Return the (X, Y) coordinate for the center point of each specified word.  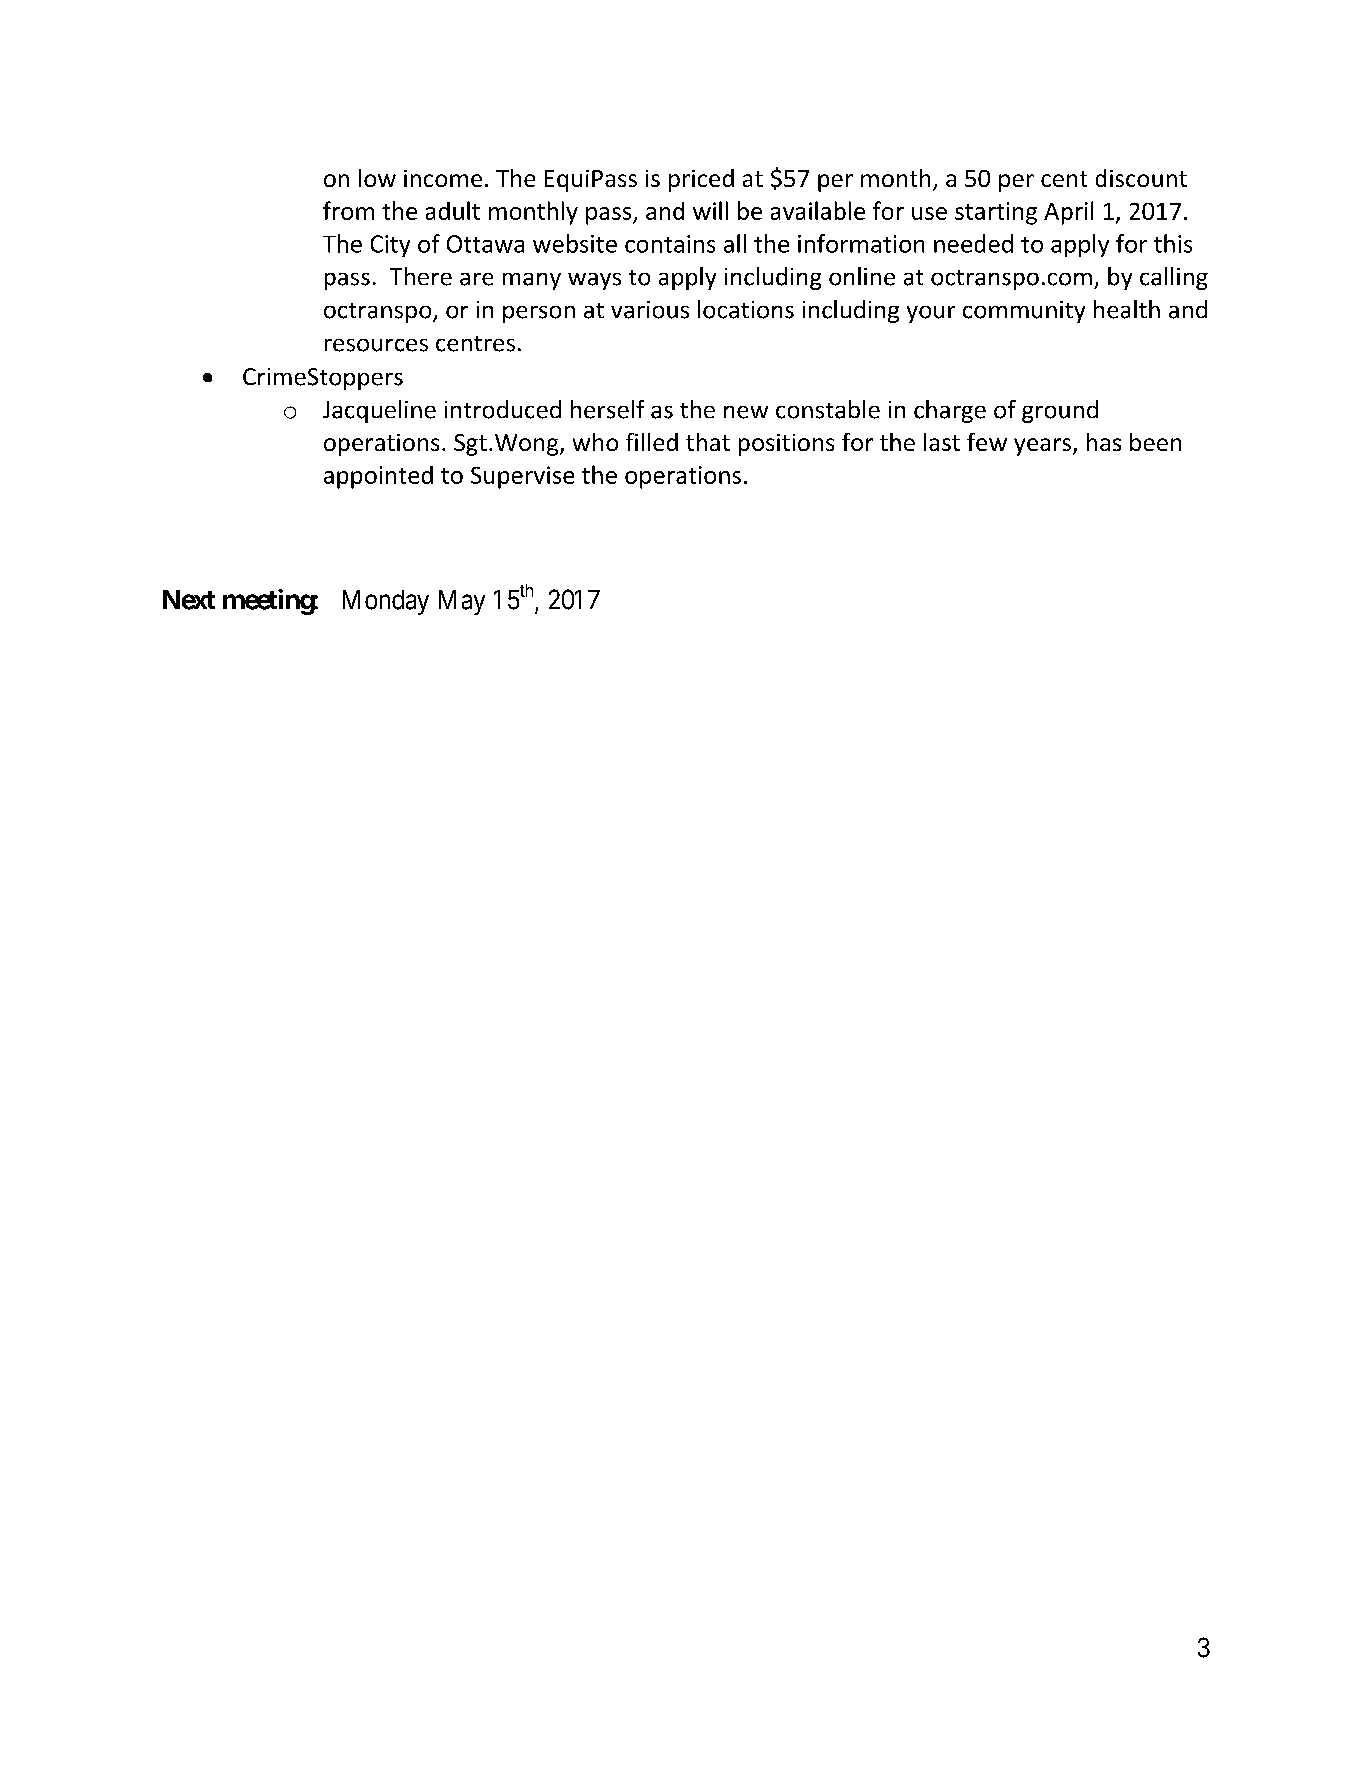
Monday (386, 602)
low (377, 178)
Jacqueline (379, 411)
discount (1141, 178)
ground (1060, 411)
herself (607, 409)
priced (701, 180)
